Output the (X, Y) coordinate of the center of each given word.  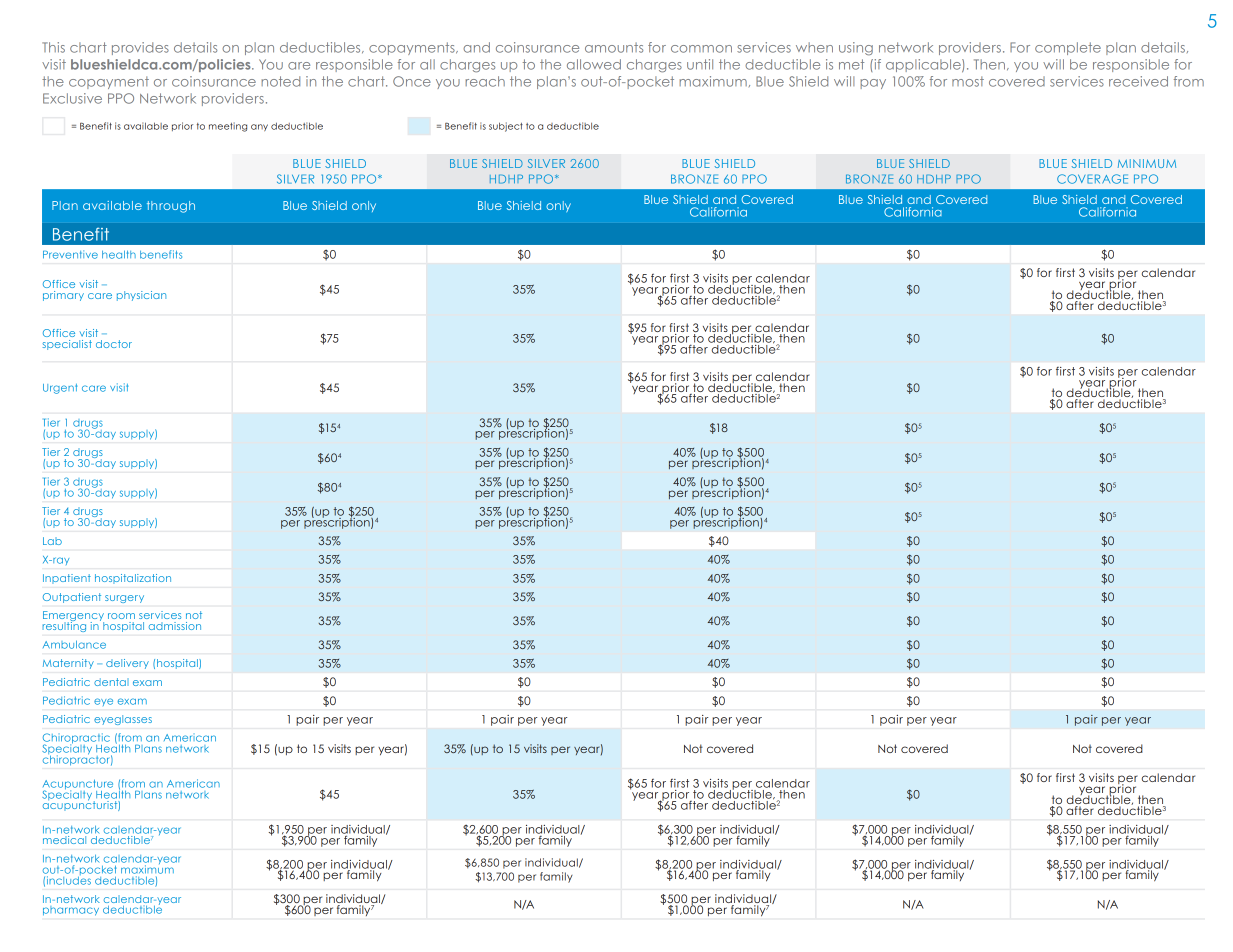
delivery (127, 664)
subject (506, 127)
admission (175, 626)
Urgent (60, 389)
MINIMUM (1147, 163)
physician (141, 296)
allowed (594, 64)
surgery (124, 599)
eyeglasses (123, 720)
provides (140, 48)
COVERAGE (1092, 179)
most (968, 81)
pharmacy (71, 911)
